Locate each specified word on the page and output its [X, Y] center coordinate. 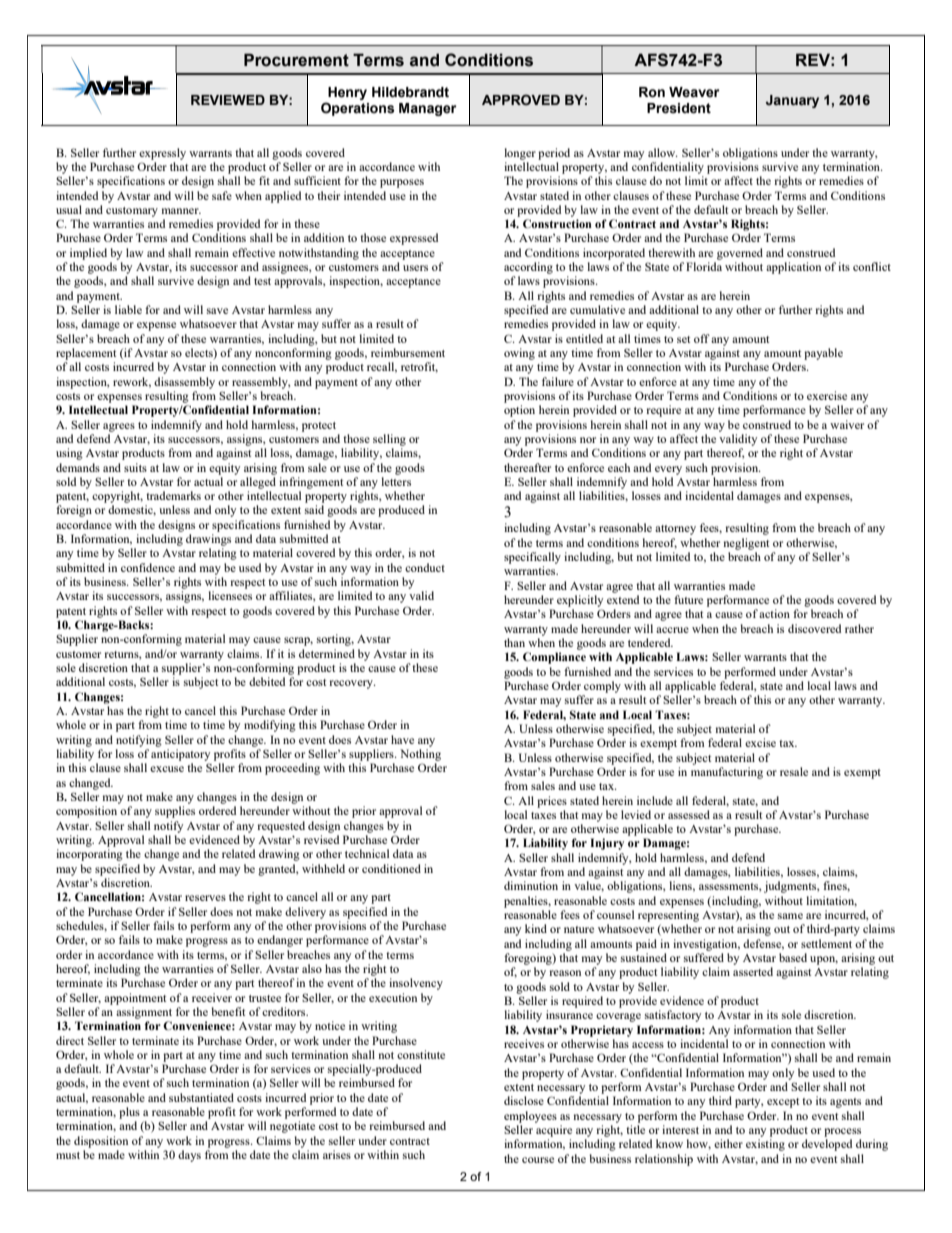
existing [765, 1145]
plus [129, 1113]
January [792, 101]
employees [530, 1117]
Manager [427, 109]
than [514, 642]
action [774, 613]
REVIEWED [228, 100]
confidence [148, 567]
